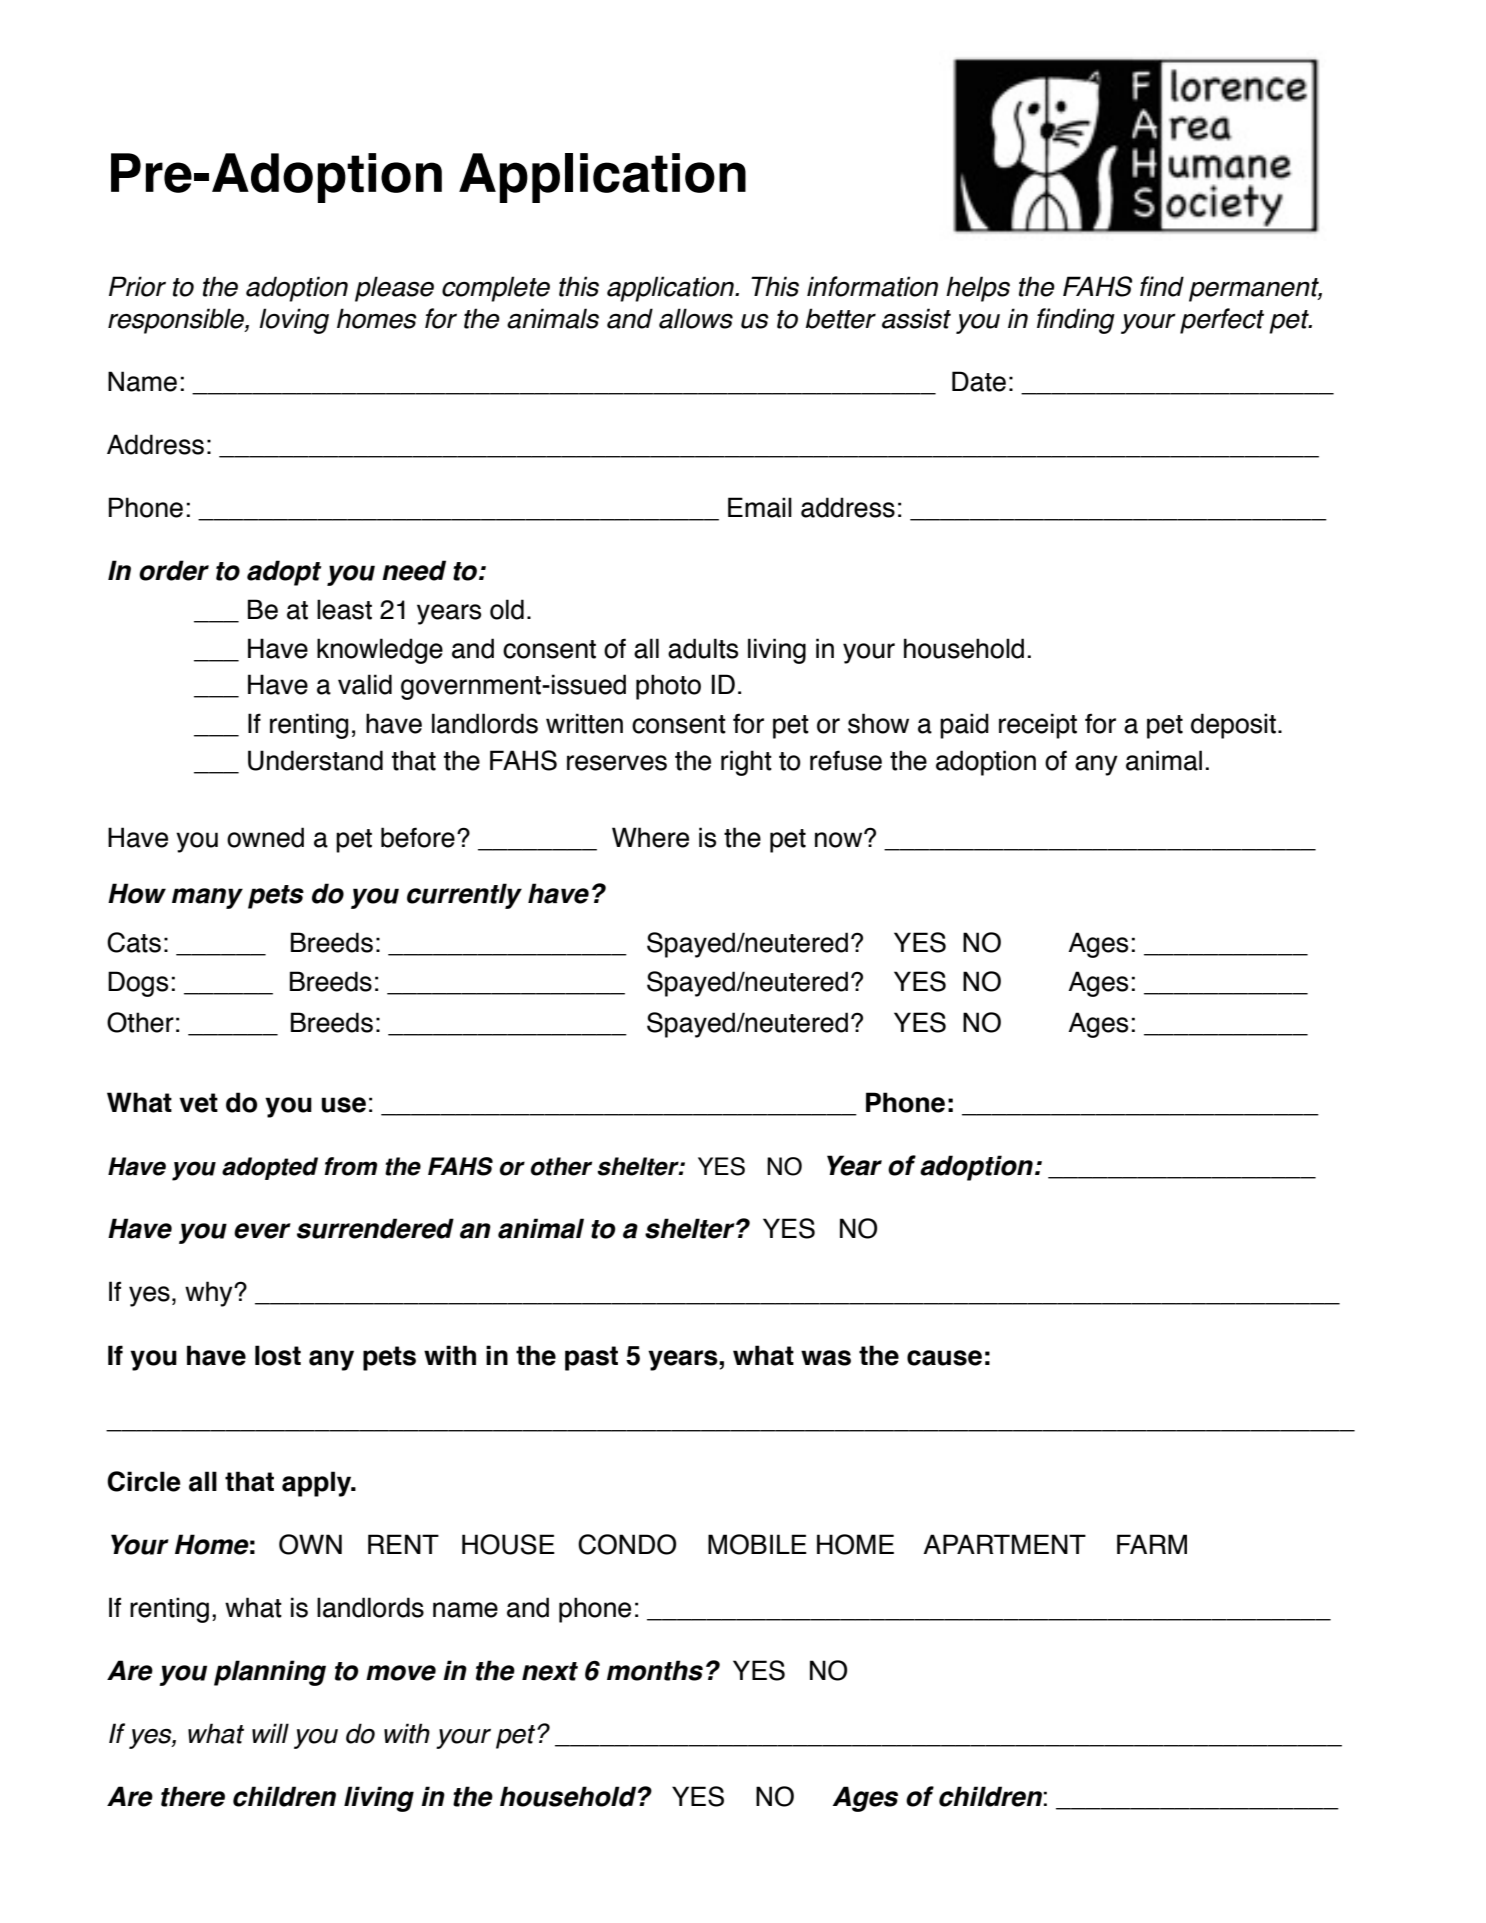 Image resolution: width=1486 pixels, height=1923 pixels. What do you see at coordinates (294, 321) in the screenshot?
I see `loving` at bounding box center [294, 321].
